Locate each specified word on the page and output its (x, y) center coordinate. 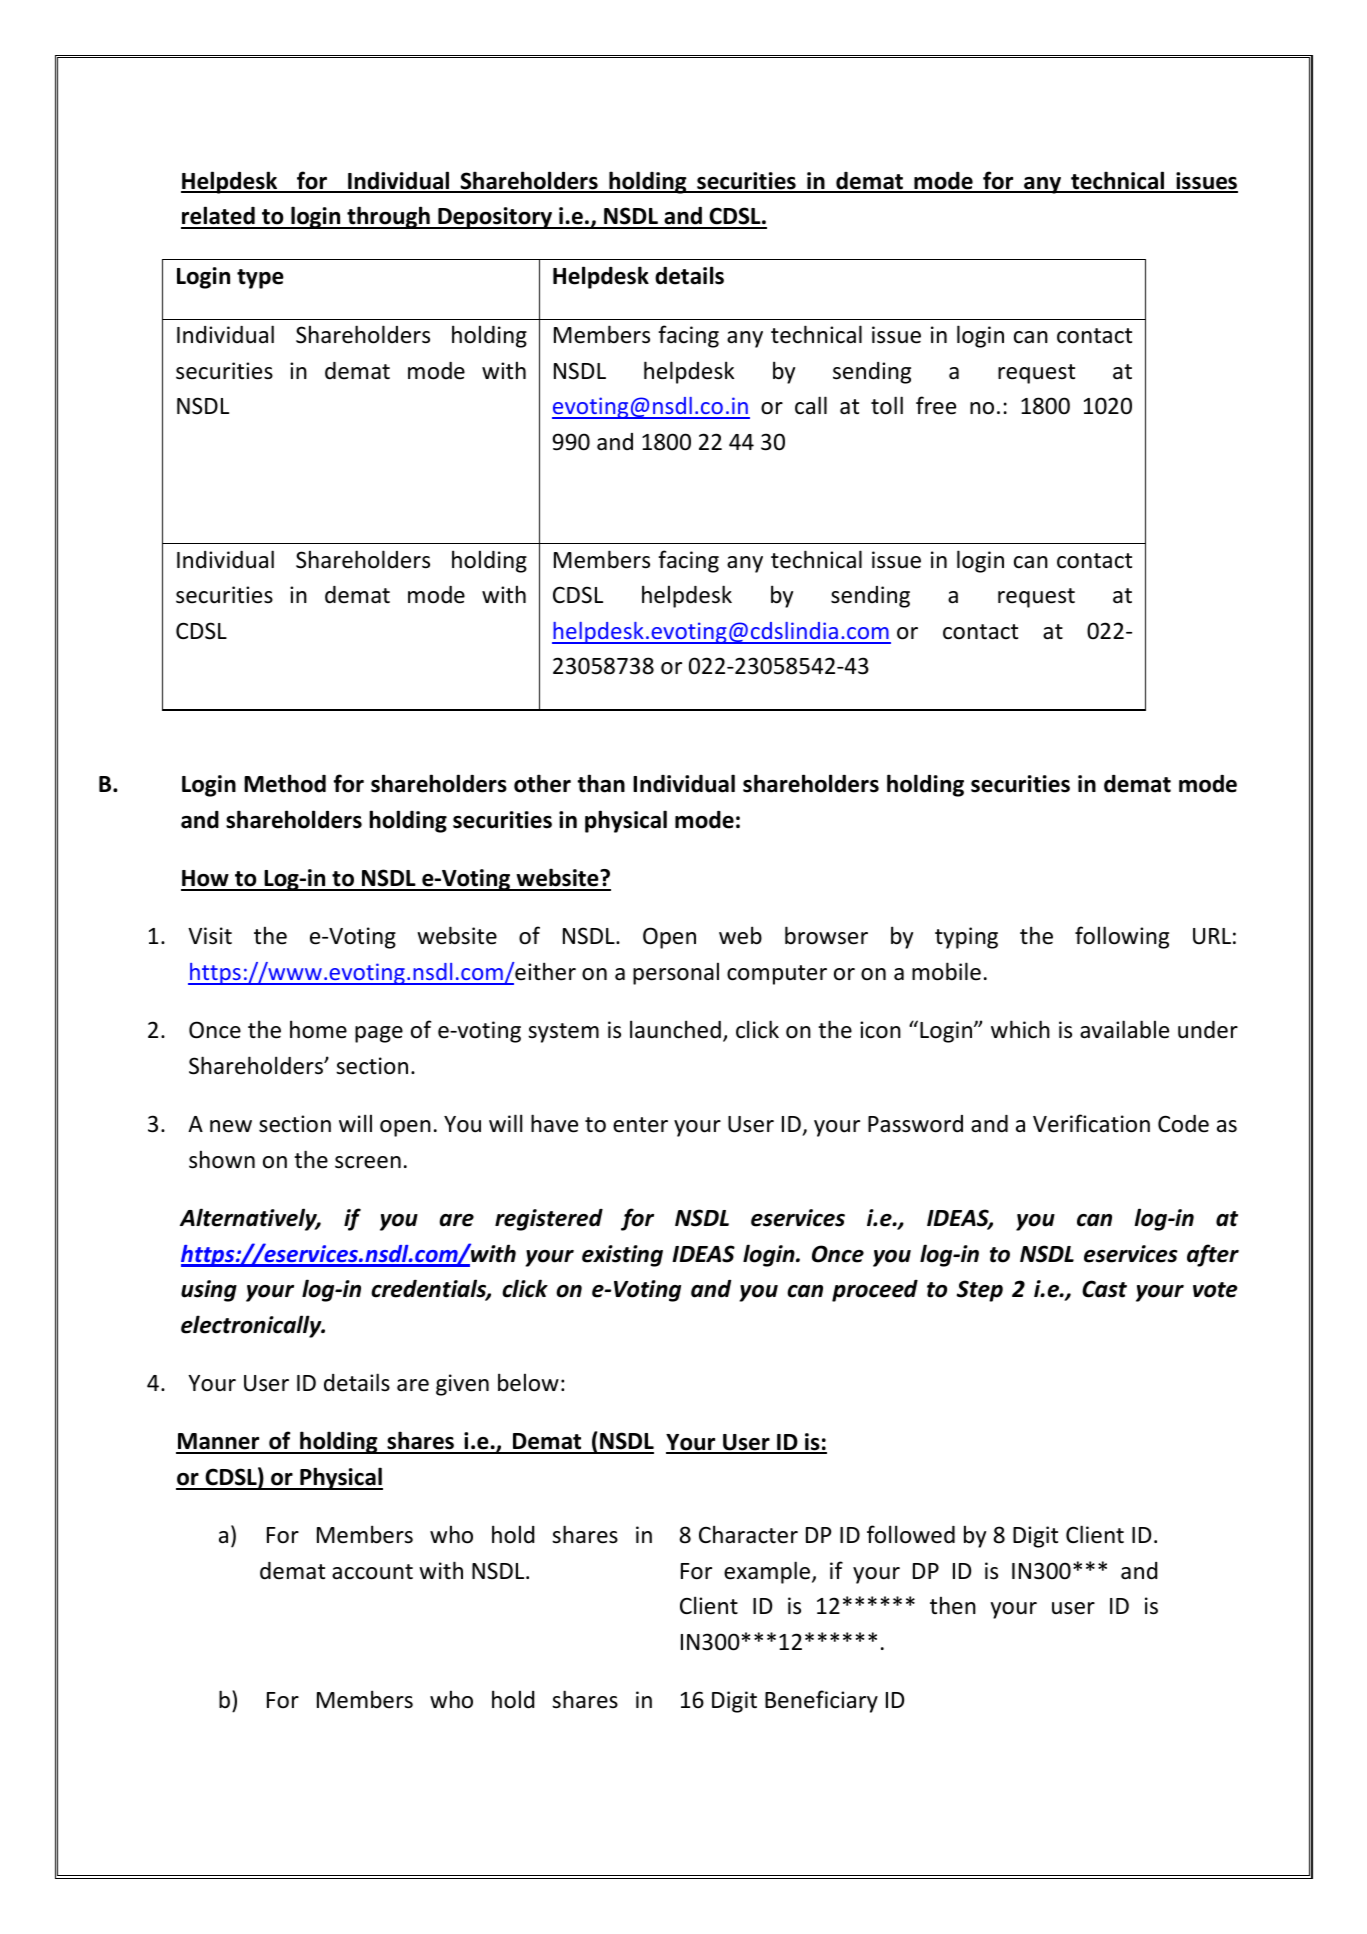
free (936, 405)
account (372, 1572)
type (260, 279)
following (1122, 937)
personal (676, 973)
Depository (495, 218)
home (318, 1029)
